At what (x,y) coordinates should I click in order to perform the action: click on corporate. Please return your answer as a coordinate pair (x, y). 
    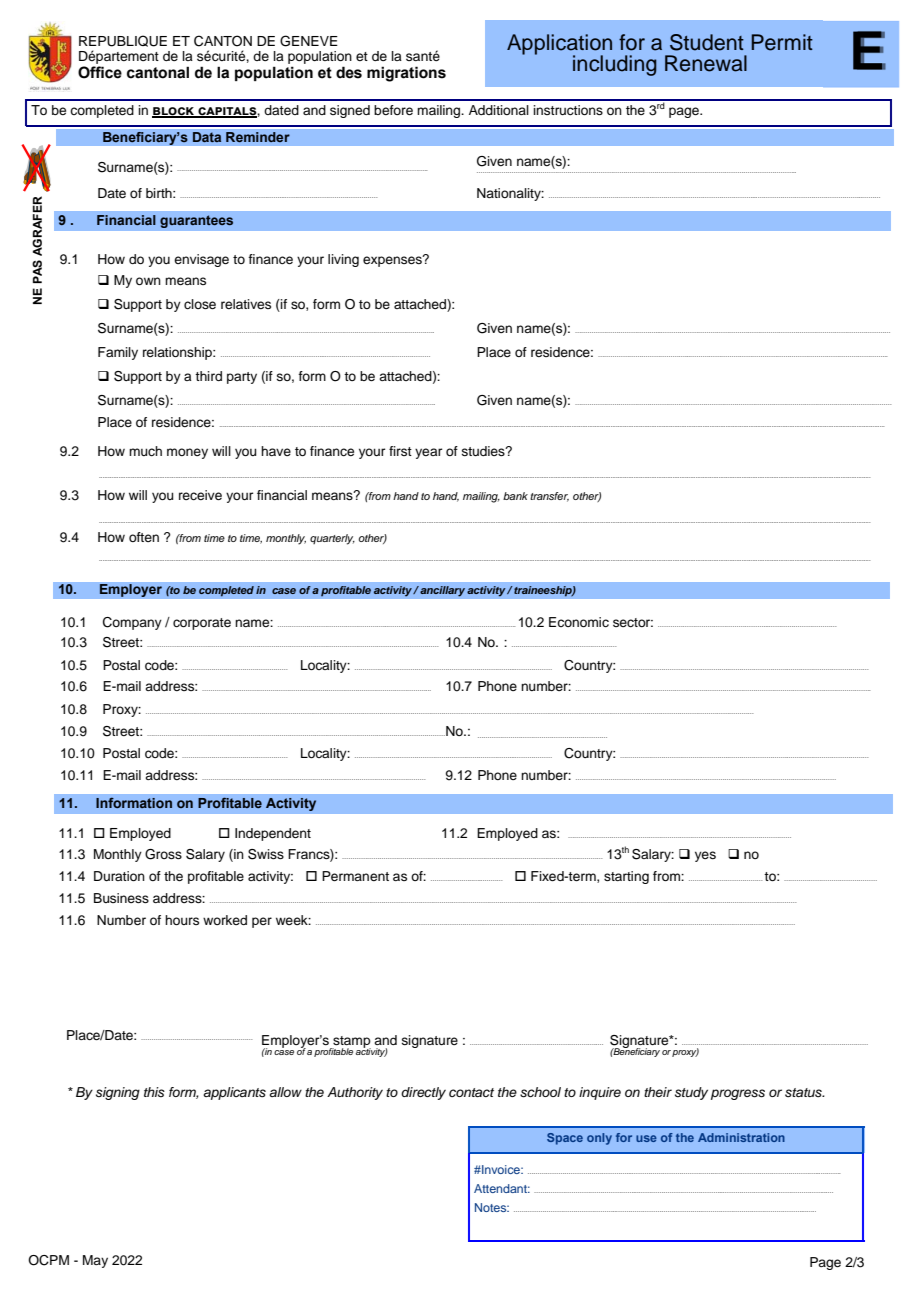
    Looking at the image, I should click on (202, 624).
